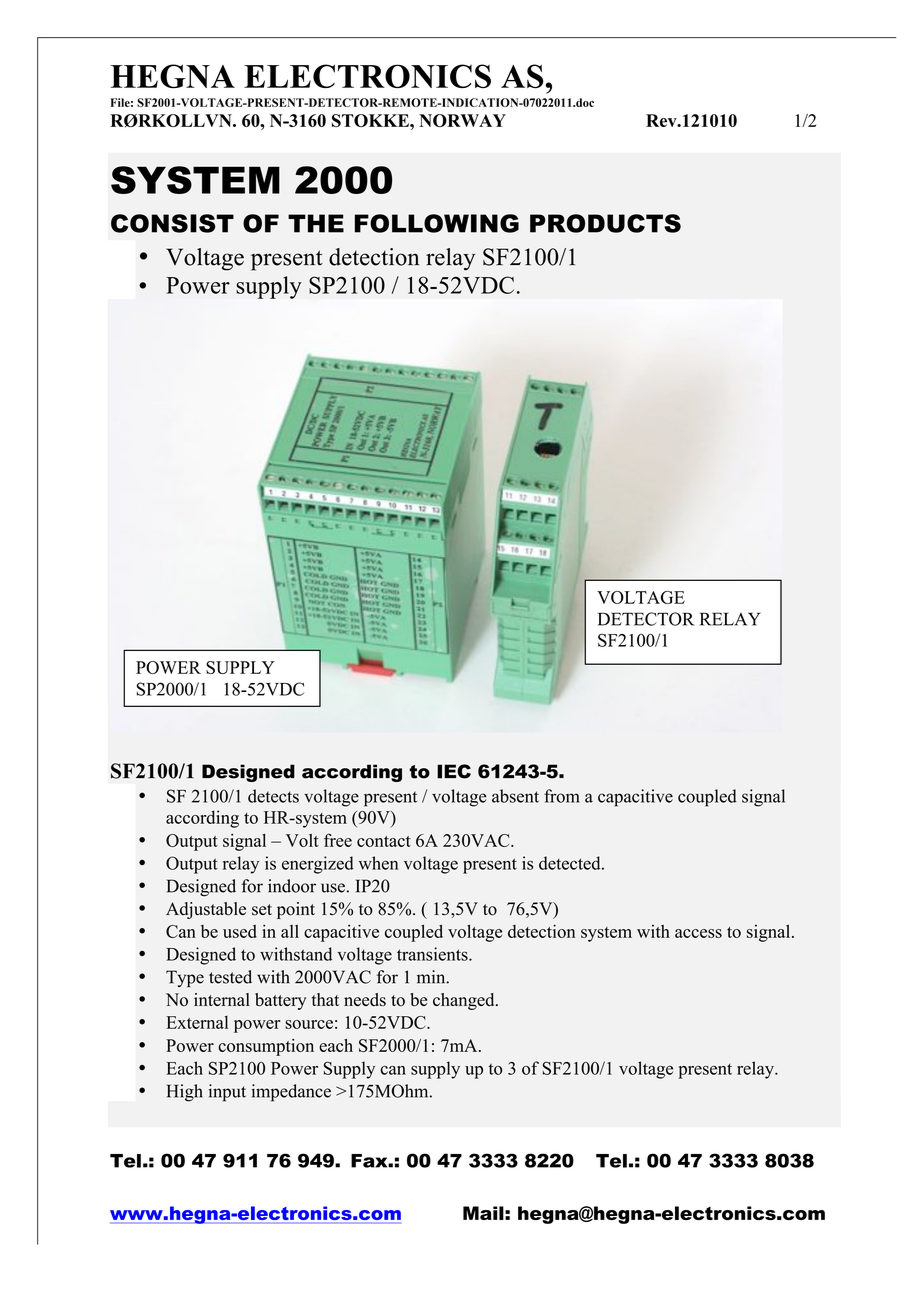 Image resolution: width=924 pixels, height=1308 pixels. I want to click on PRODUCTS, so click(605, 223).
